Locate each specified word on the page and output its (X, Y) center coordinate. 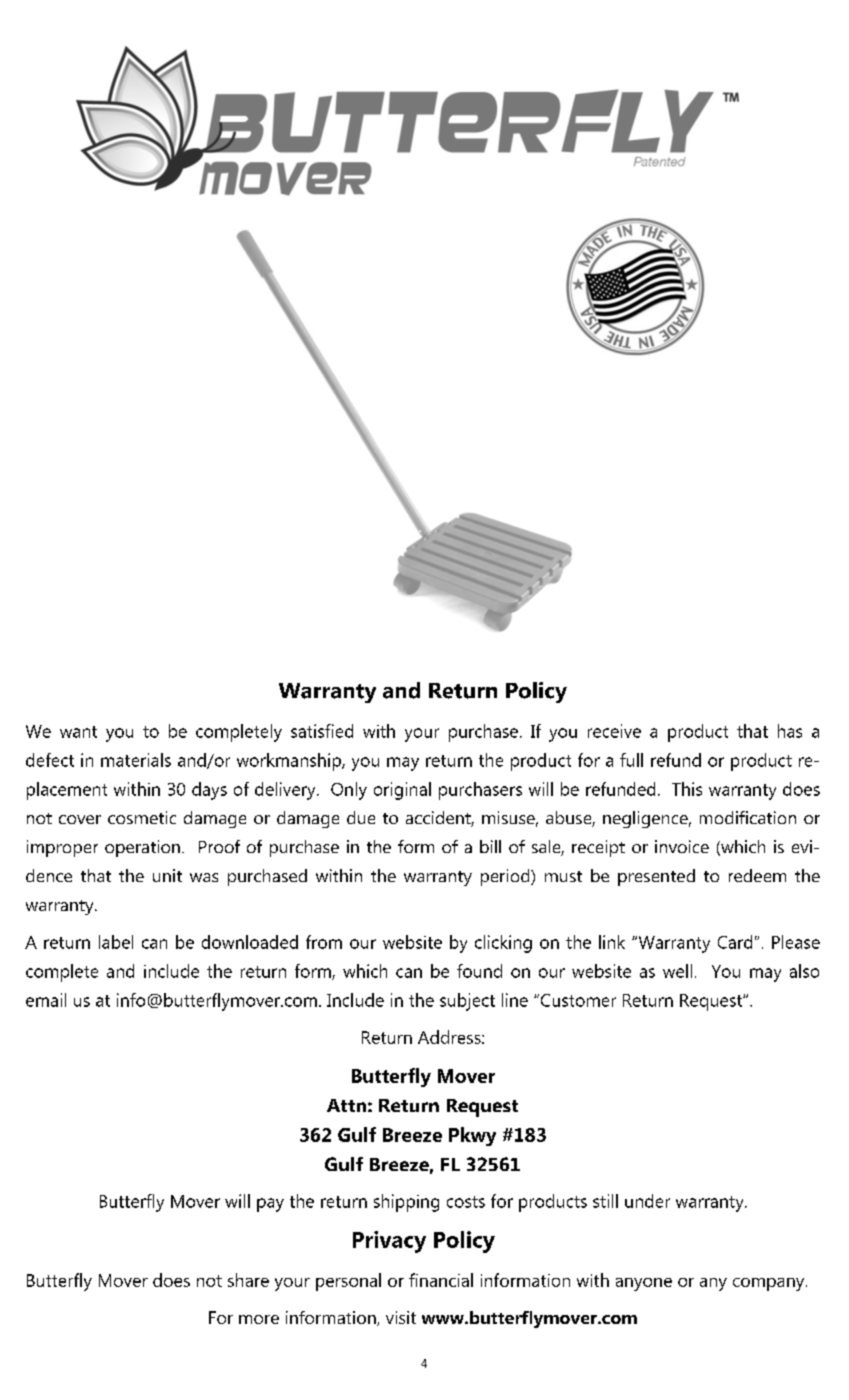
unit (167, 875)
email (46, 1000)
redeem (757, 875)
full (631, 760)
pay (270, 1205)
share (248, 1280)
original (402, 791)
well (677, 971)
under (647, 1201)
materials (136, 760)
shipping (406, 1203)
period (506, 877)
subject (467, 1002)
